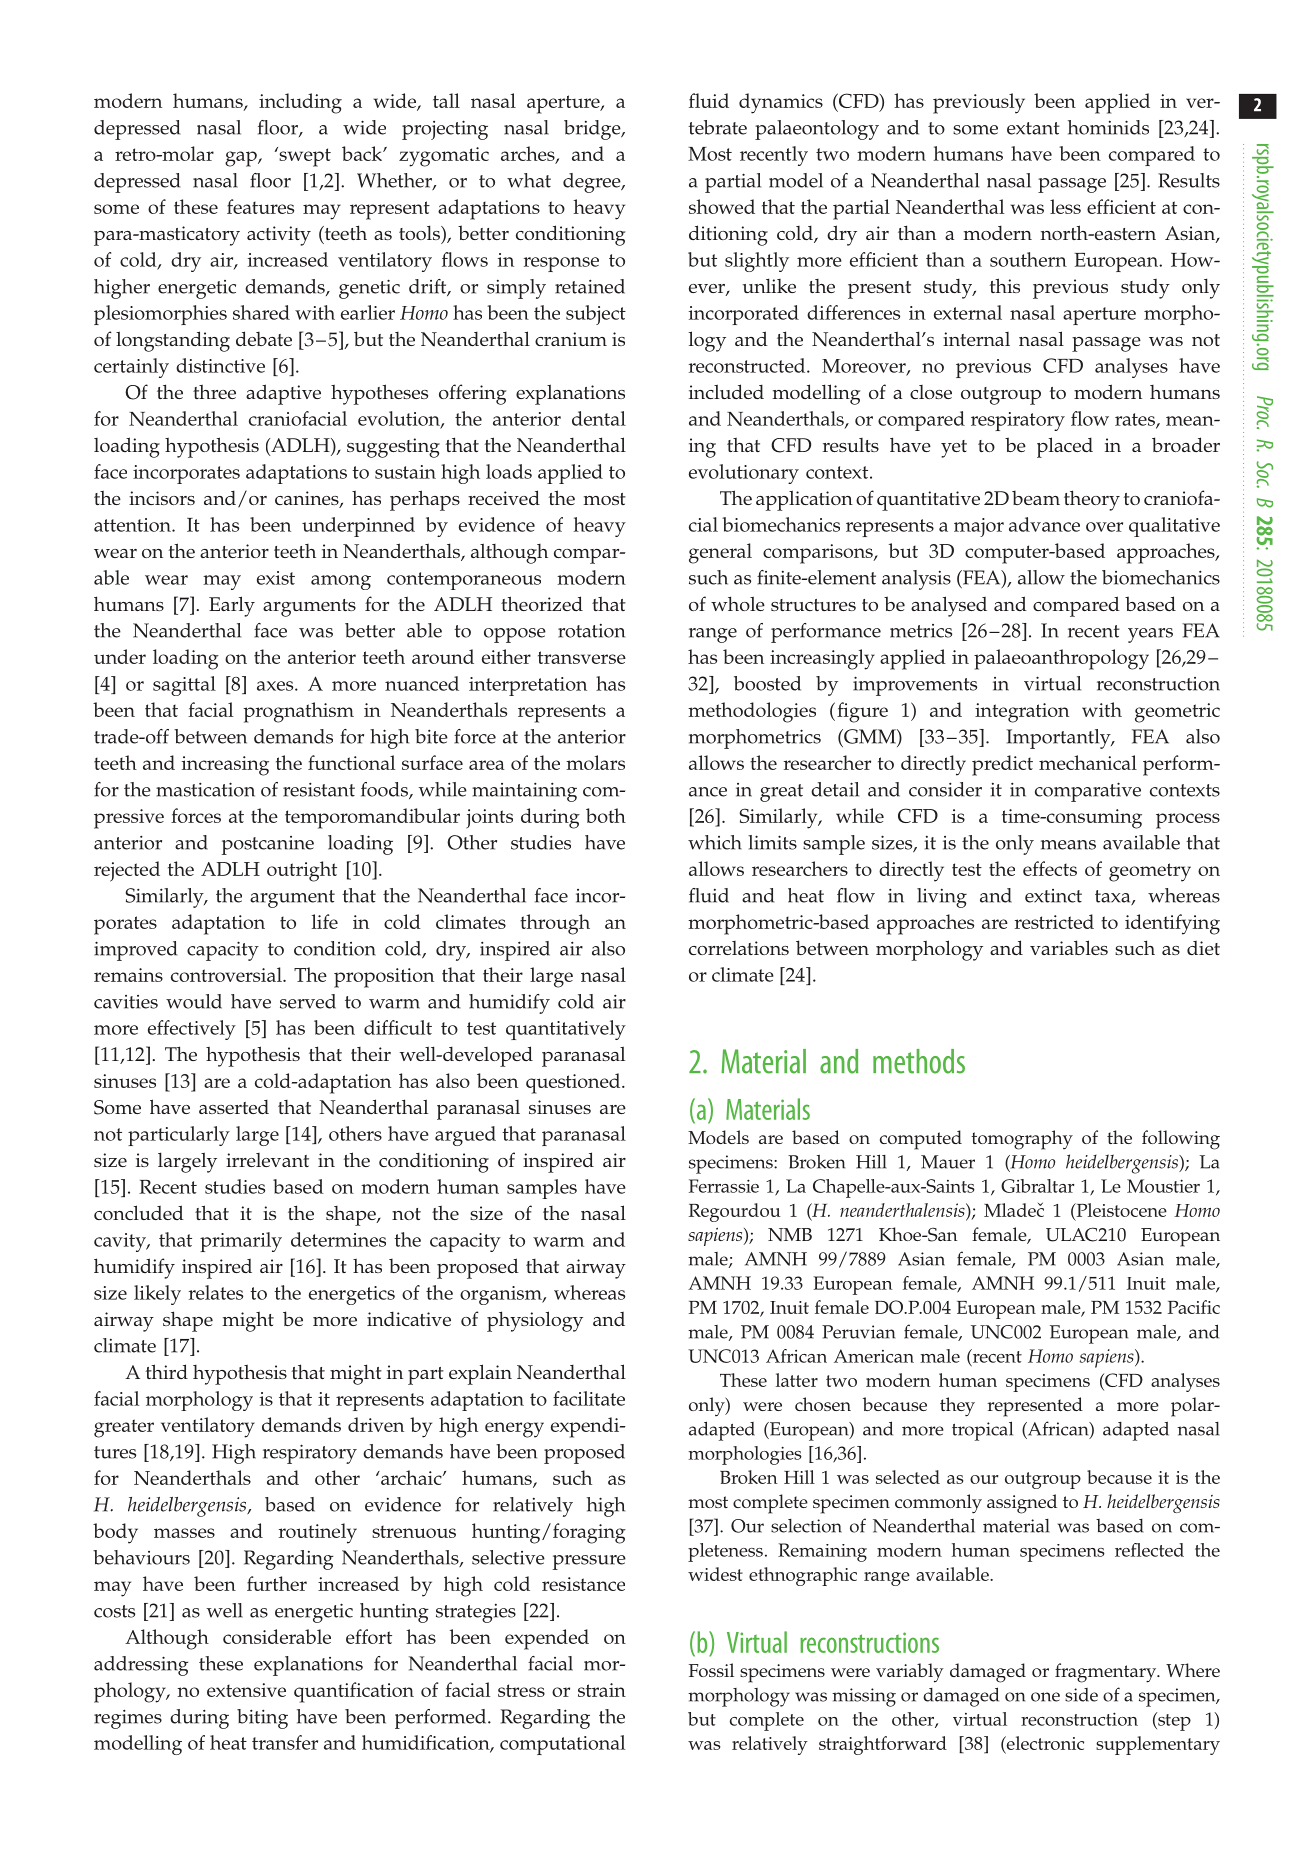 Image resolution: width=1314 pixels, height=1858 pixels. I want to click on irrelevant, so click(267, 1160).
